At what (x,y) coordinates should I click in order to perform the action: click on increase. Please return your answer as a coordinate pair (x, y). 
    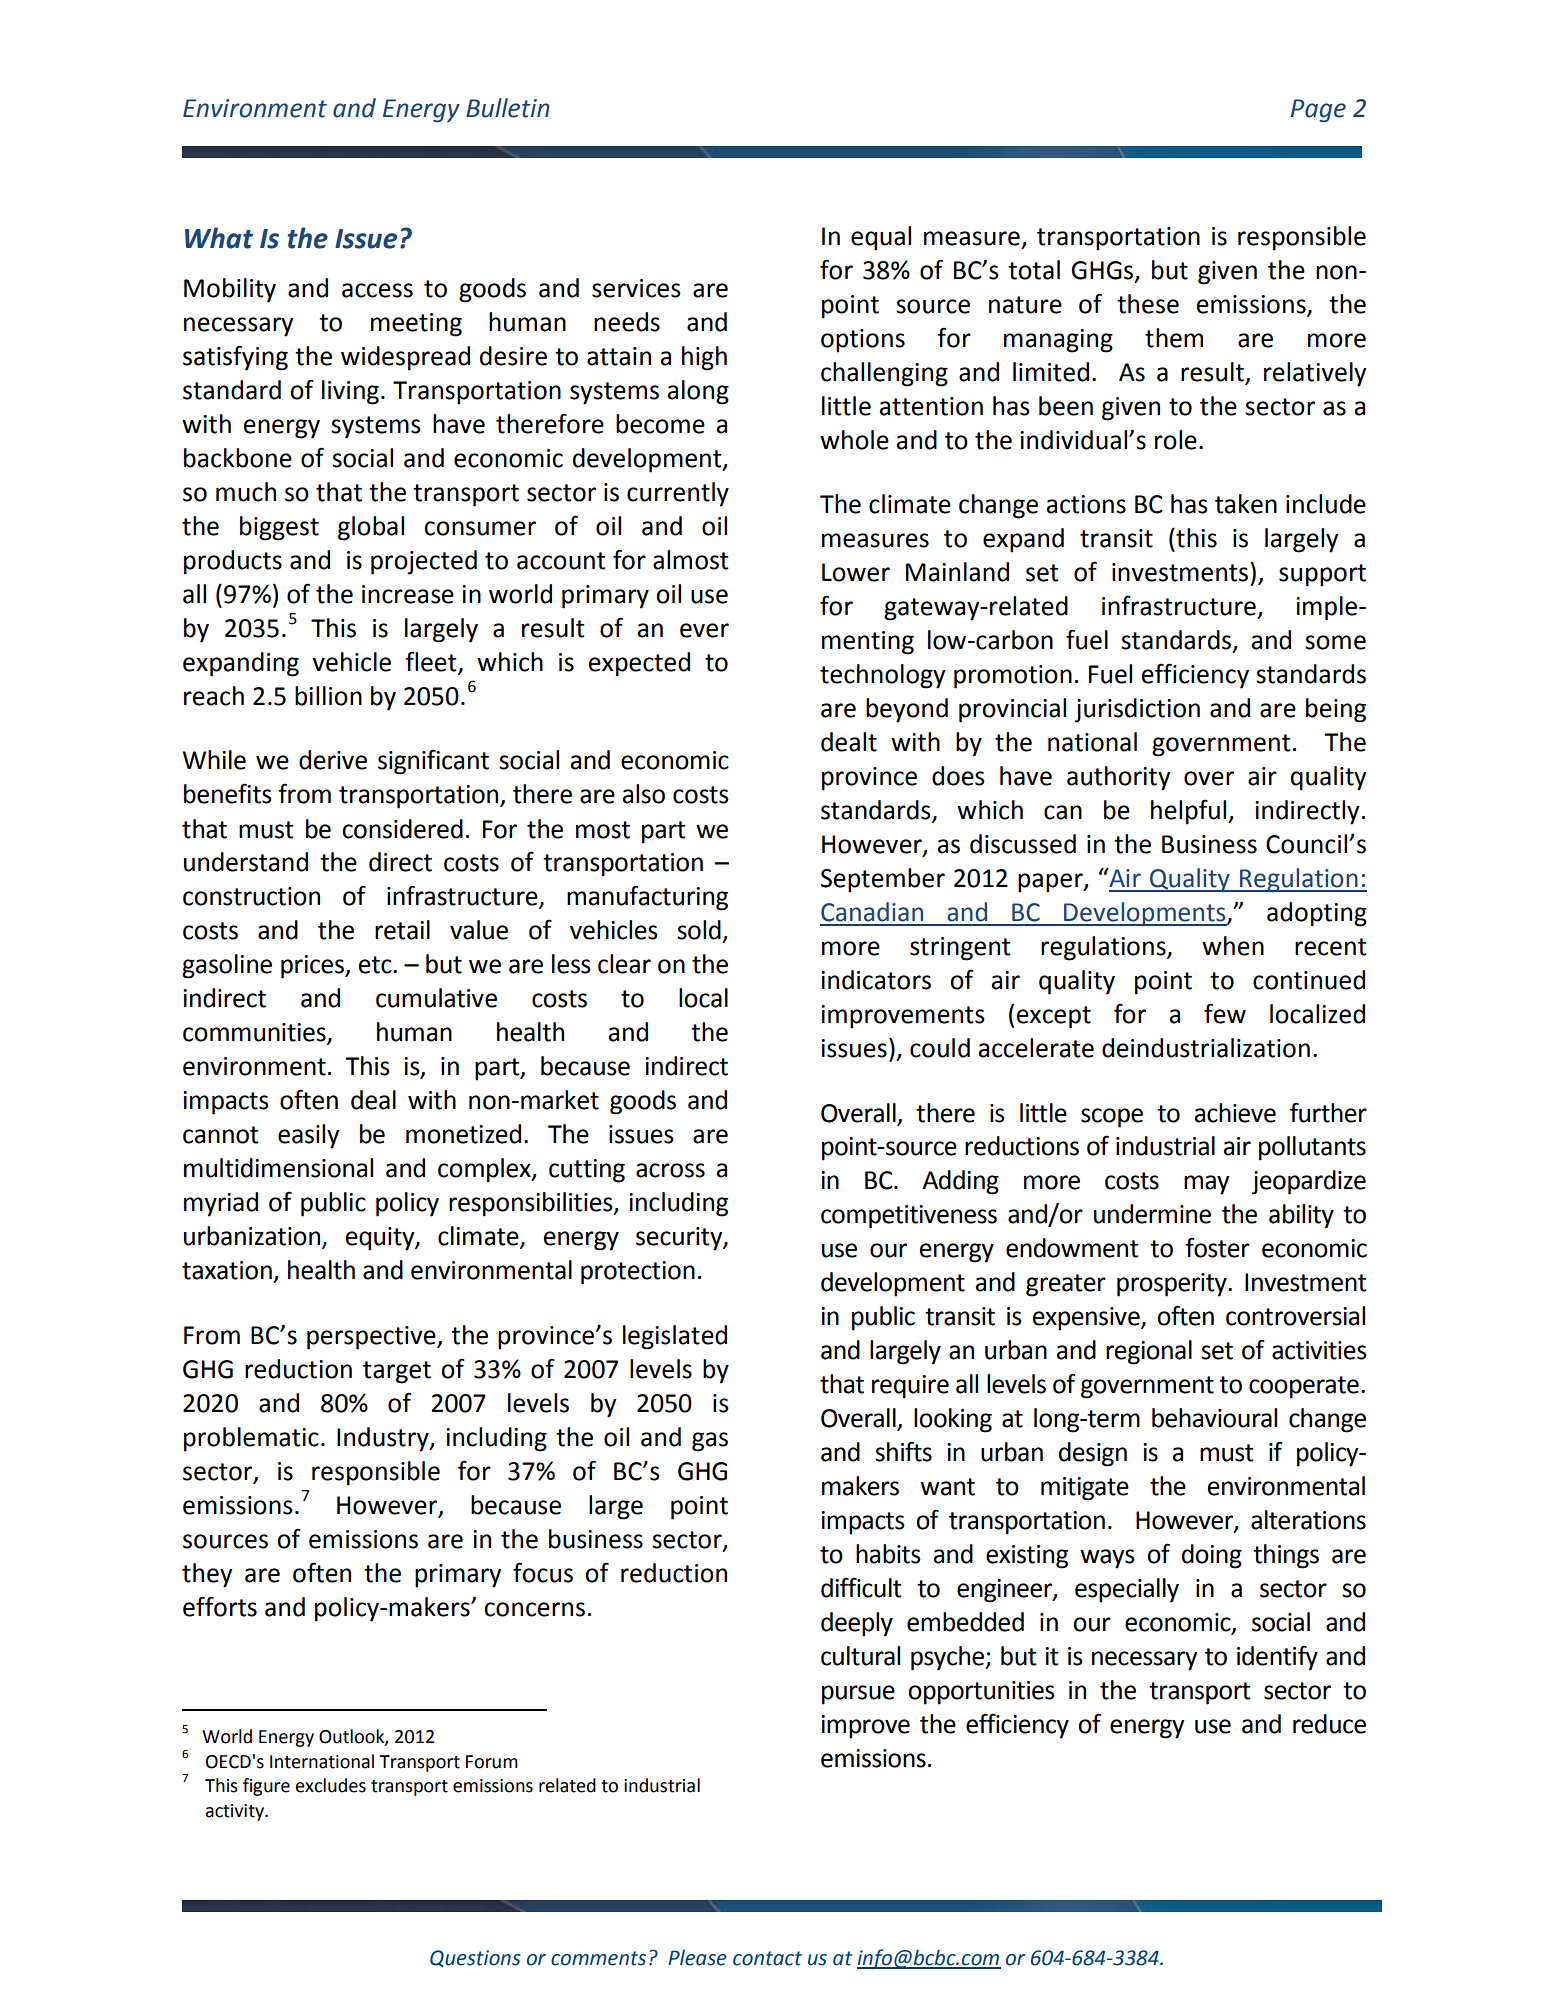
    Looking at the image, I should click on (408, 594).
